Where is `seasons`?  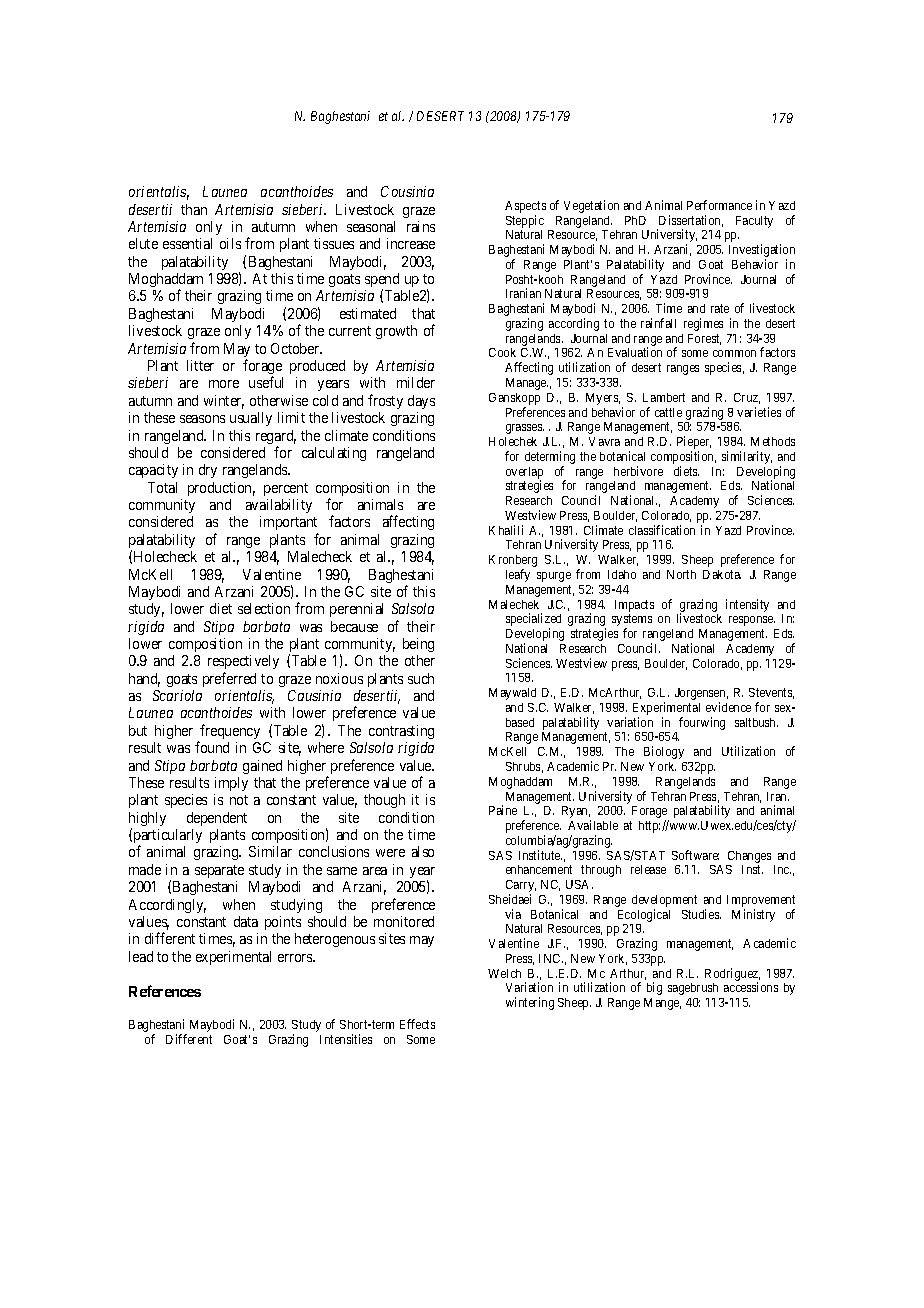
seasons is located at coordinates (202, 419).
